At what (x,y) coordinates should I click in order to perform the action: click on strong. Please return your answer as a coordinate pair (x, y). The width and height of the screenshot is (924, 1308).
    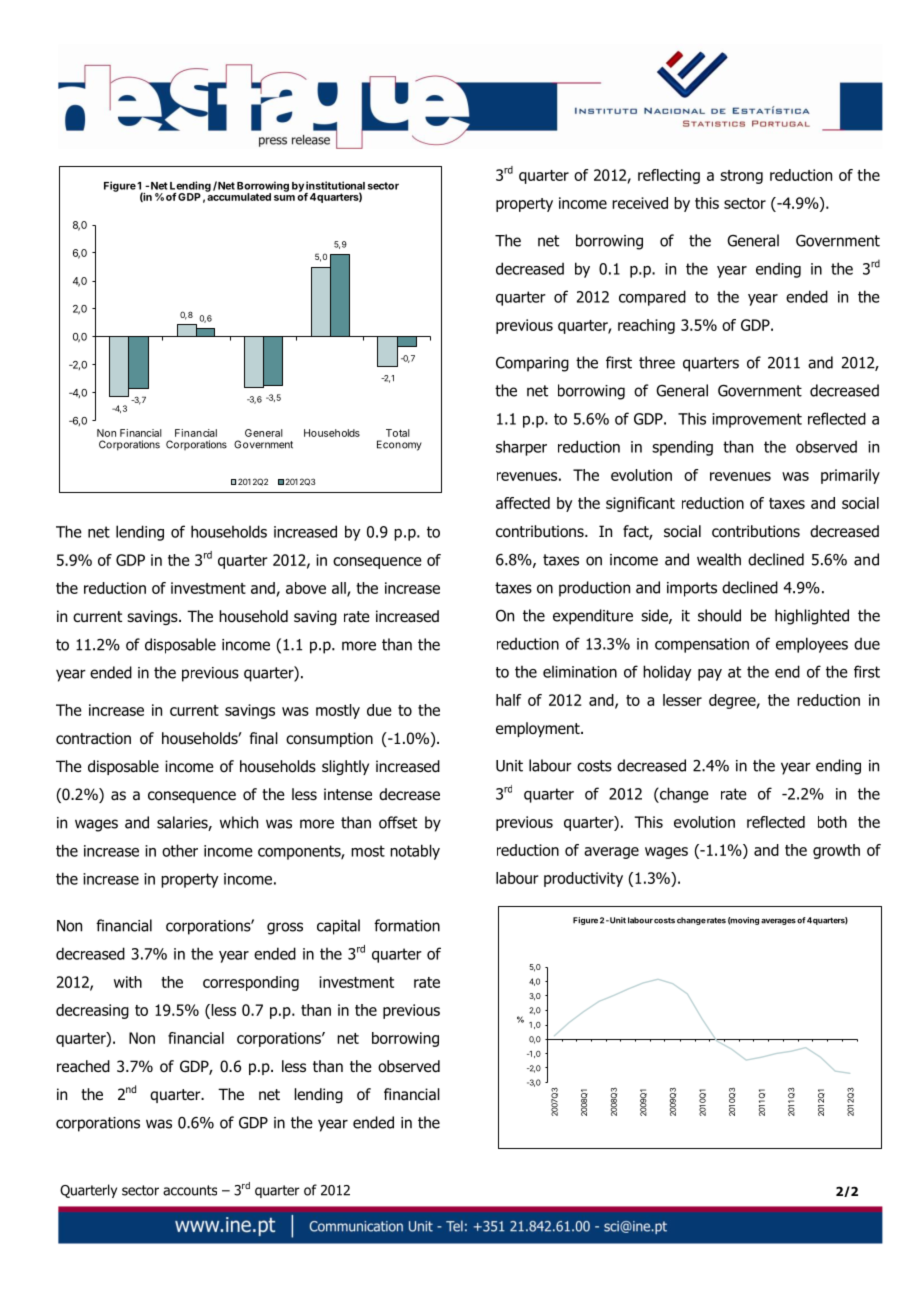
    Looking at the image, I should click on (741, 177).
